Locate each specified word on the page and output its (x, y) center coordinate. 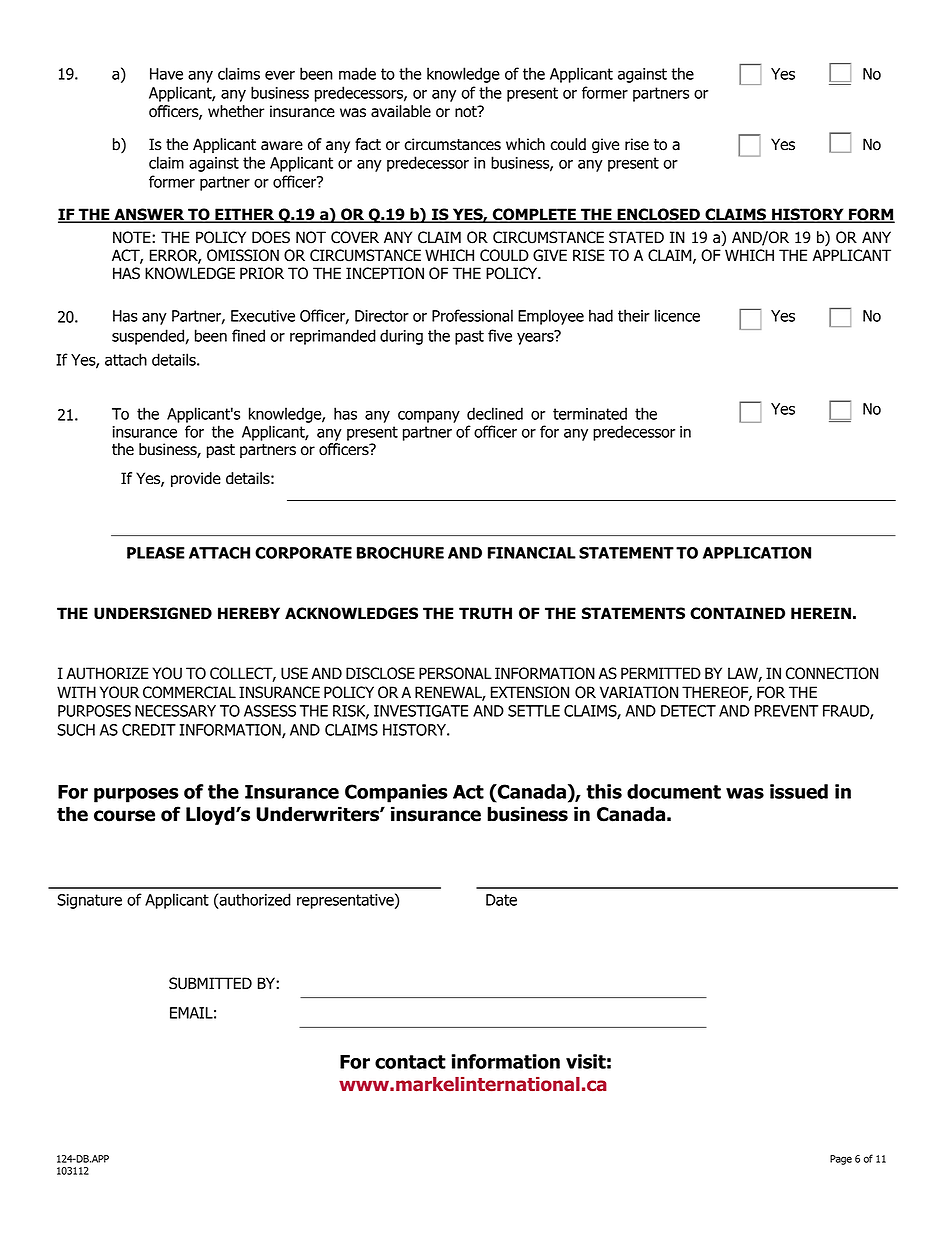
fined (248, 335)
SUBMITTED (210, 983)
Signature (89, 901)
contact (410, 1062)
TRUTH (485, 613)
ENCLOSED (658, 215)
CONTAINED (737, 613)
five (500, 335)
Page (841, 1160)
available (401, 111)
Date (501, 900)
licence (677, 315)
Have (166, 74)
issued (799, 791)
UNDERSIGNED (153, 613)
